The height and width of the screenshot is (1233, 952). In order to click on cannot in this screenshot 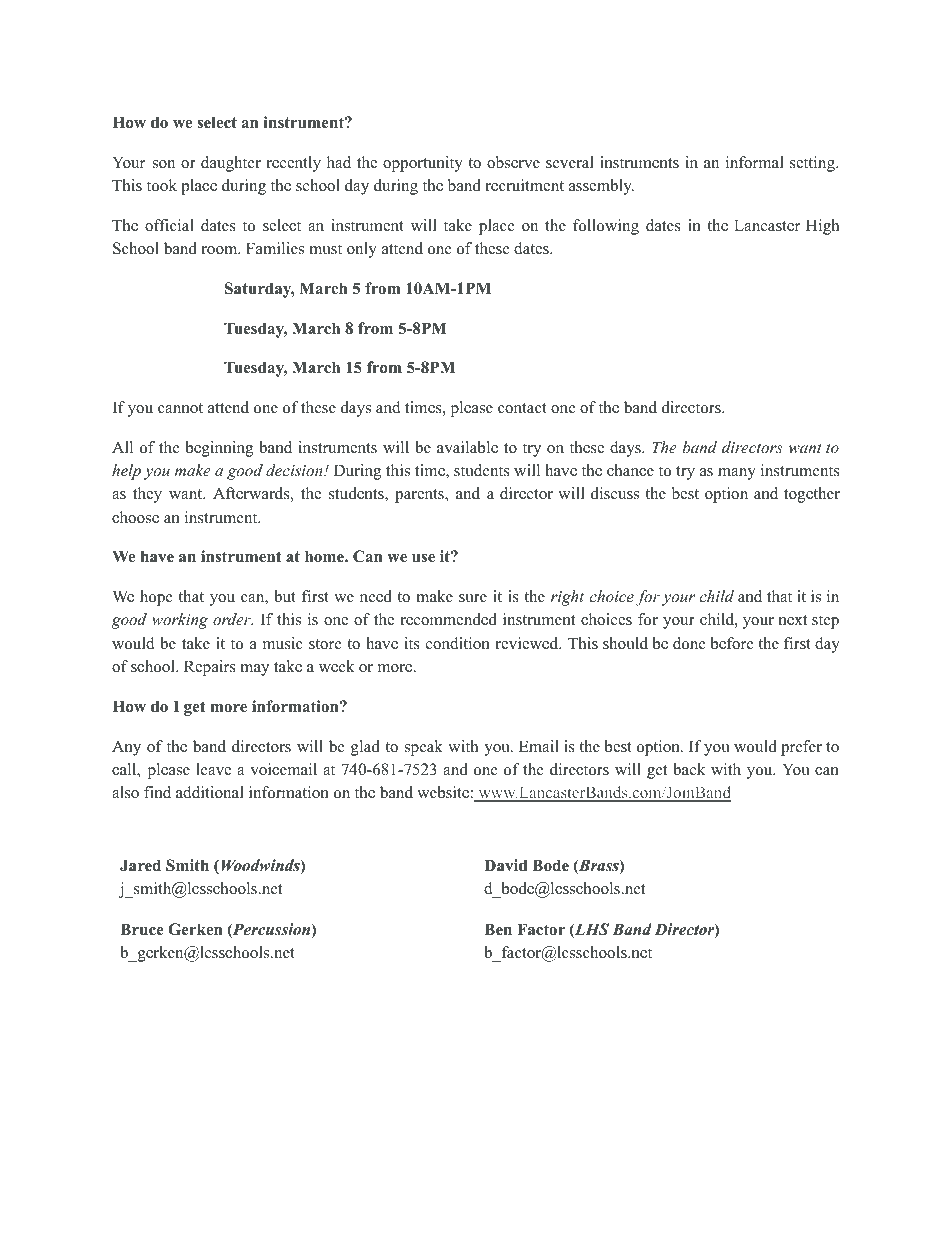, I will do `click(180, 408)`.
